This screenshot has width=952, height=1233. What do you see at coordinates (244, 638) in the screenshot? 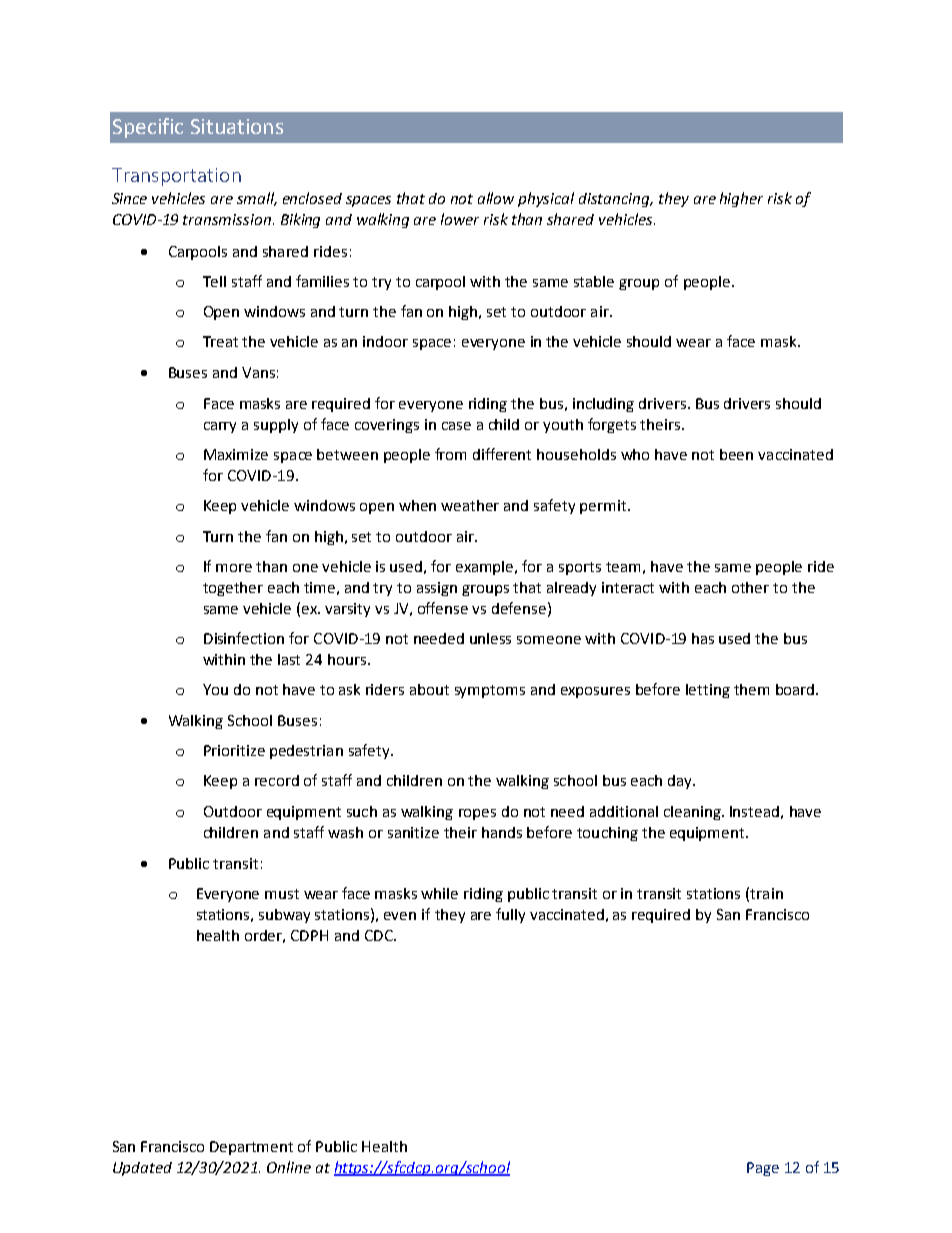
I see `Disinfection` at bounding box center [244, 638].
